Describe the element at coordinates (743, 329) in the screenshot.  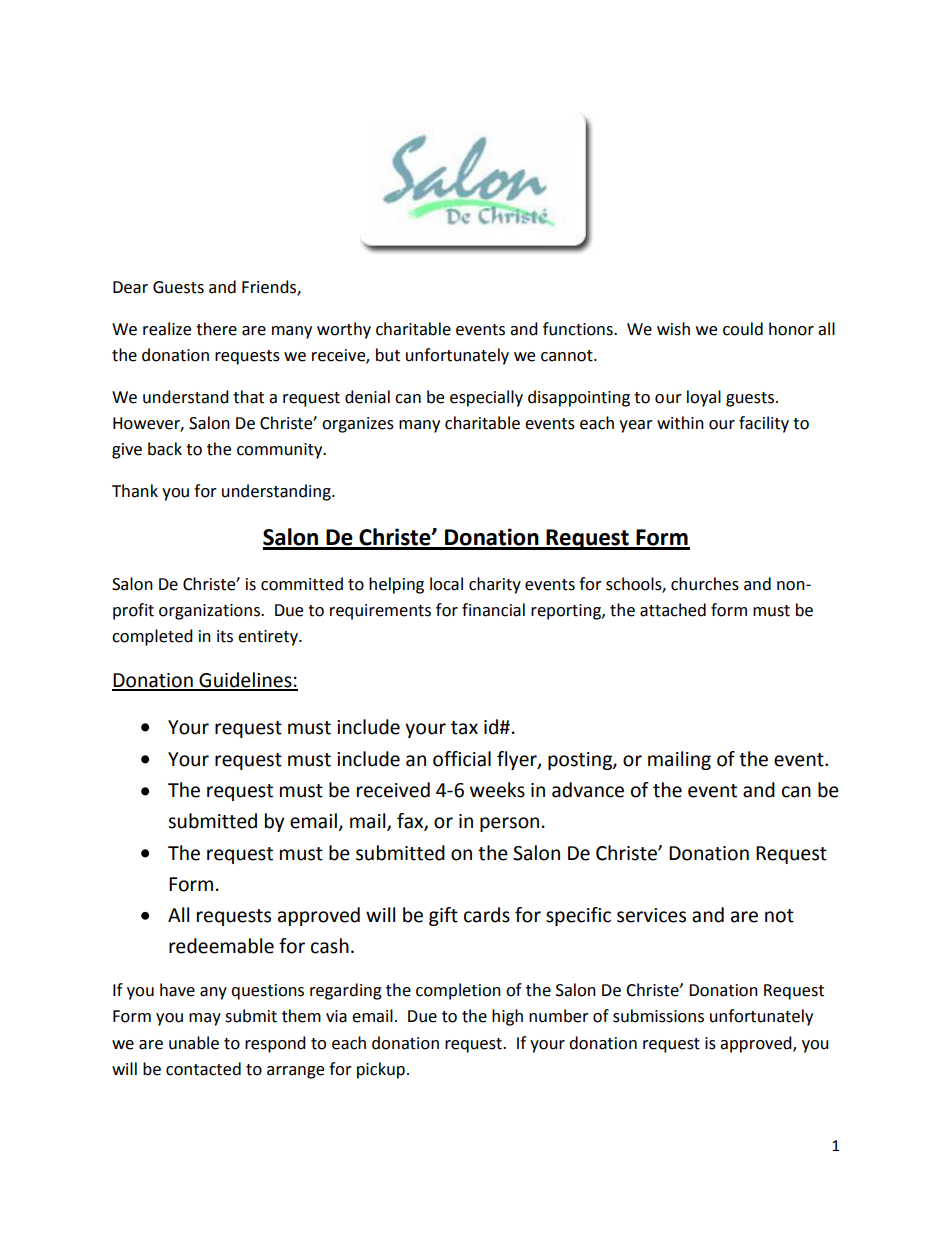
I see `could` at that location.
